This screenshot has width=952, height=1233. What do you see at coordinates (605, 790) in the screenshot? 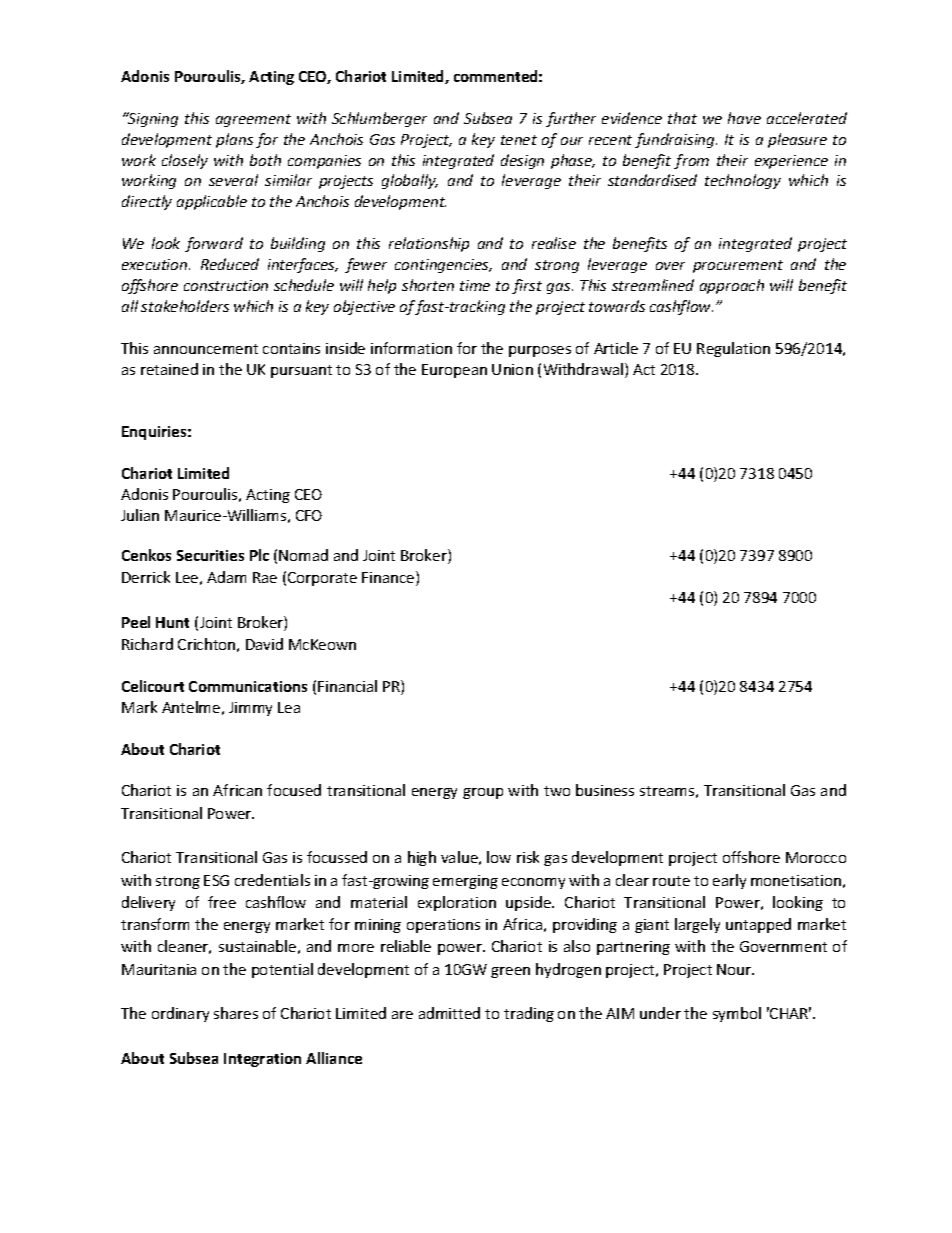
I see `business` at bounding box center [605, 790].
